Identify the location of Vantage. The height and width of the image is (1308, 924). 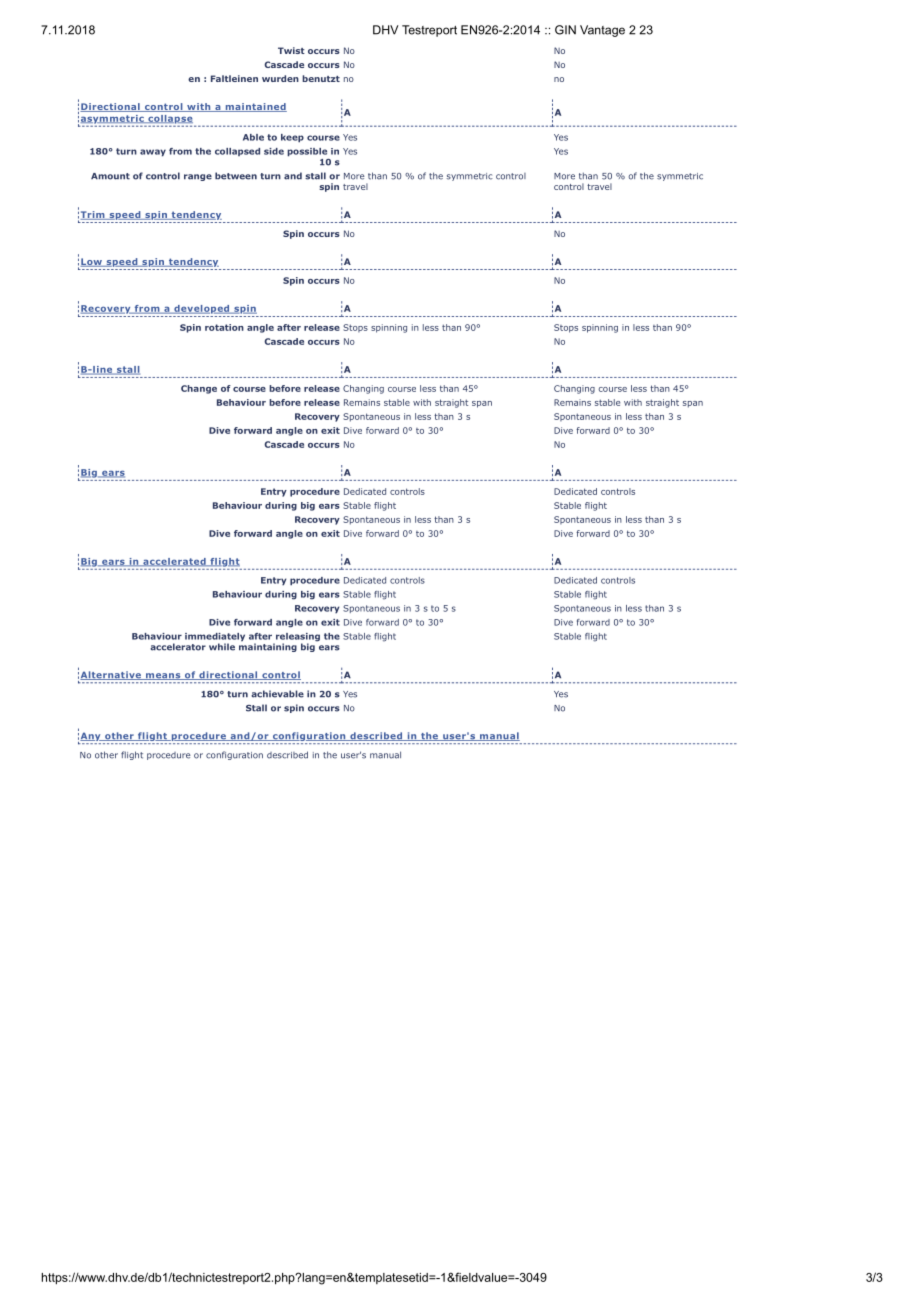
(602, 31).
